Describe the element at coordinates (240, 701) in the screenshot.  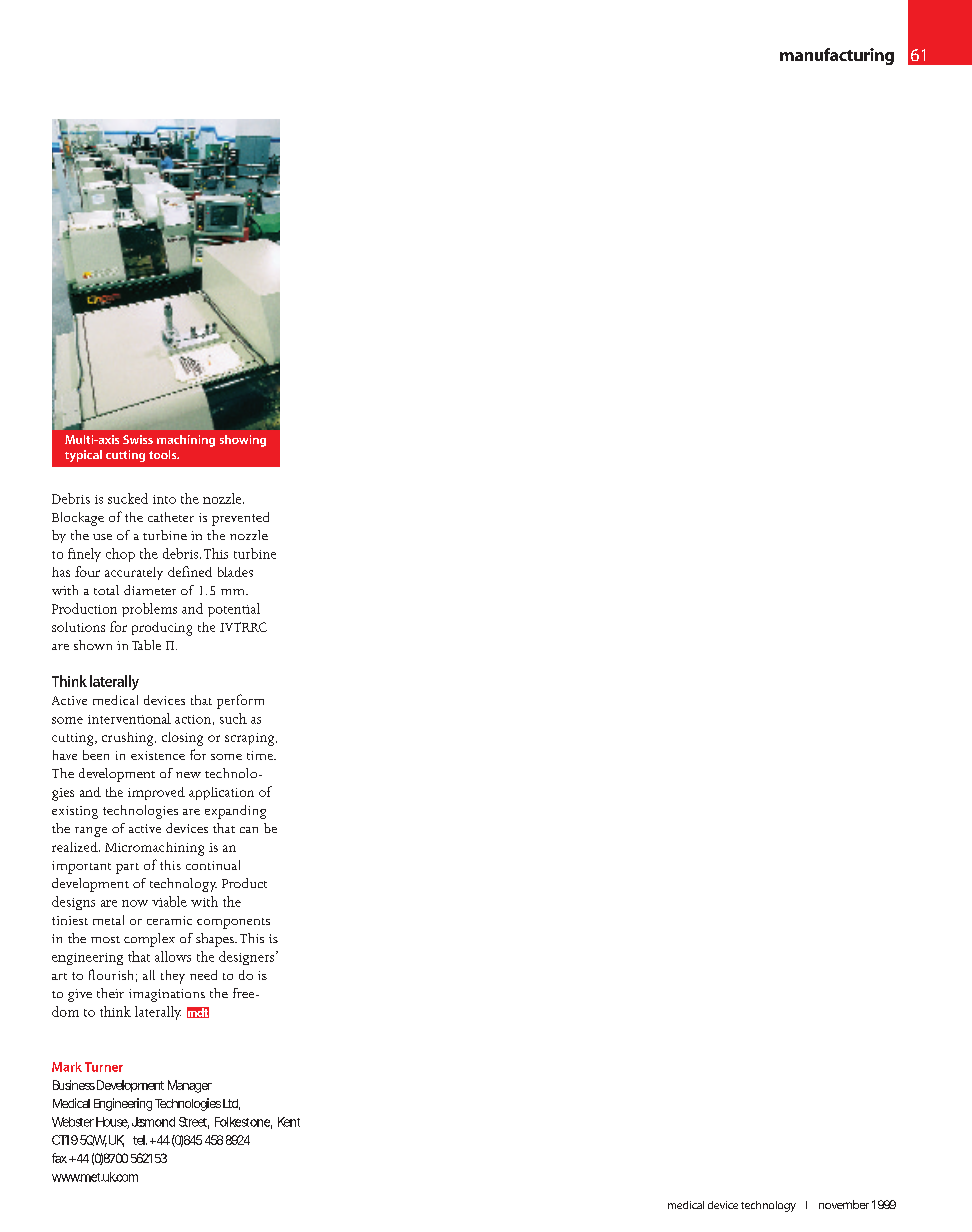
I see `perform` at that location.
